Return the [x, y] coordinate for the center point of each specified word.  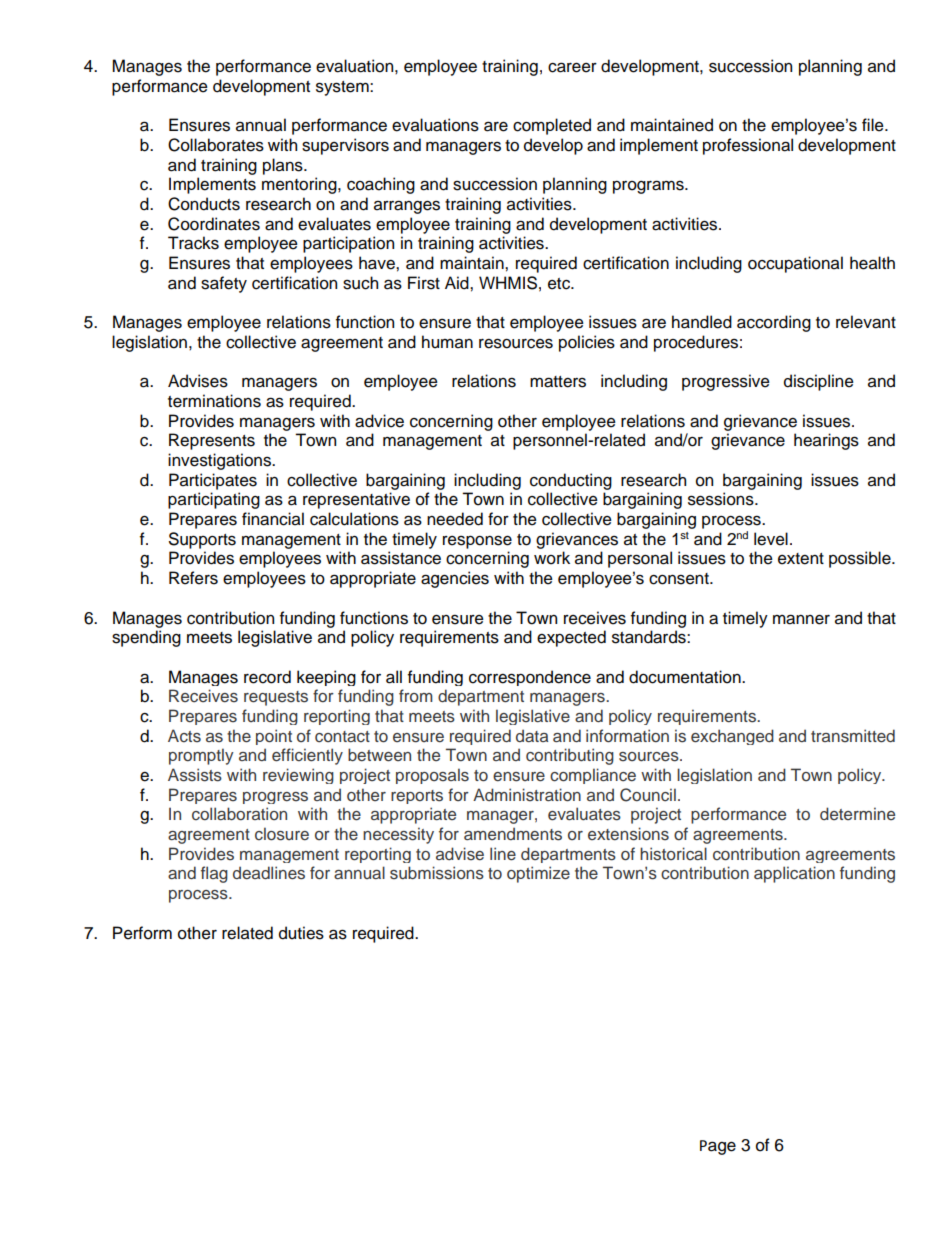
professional [748, 146]
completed [552, 126]
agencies [455, 579]
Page [718, 1147]
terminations [214, 401]
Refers [193, 578]
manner [801, 619]
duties [301, 933]
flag [214, 874]
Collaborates [216, 145]
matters [558, 382]
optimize [538, 874]
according [774, 323]
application [794, 874]
